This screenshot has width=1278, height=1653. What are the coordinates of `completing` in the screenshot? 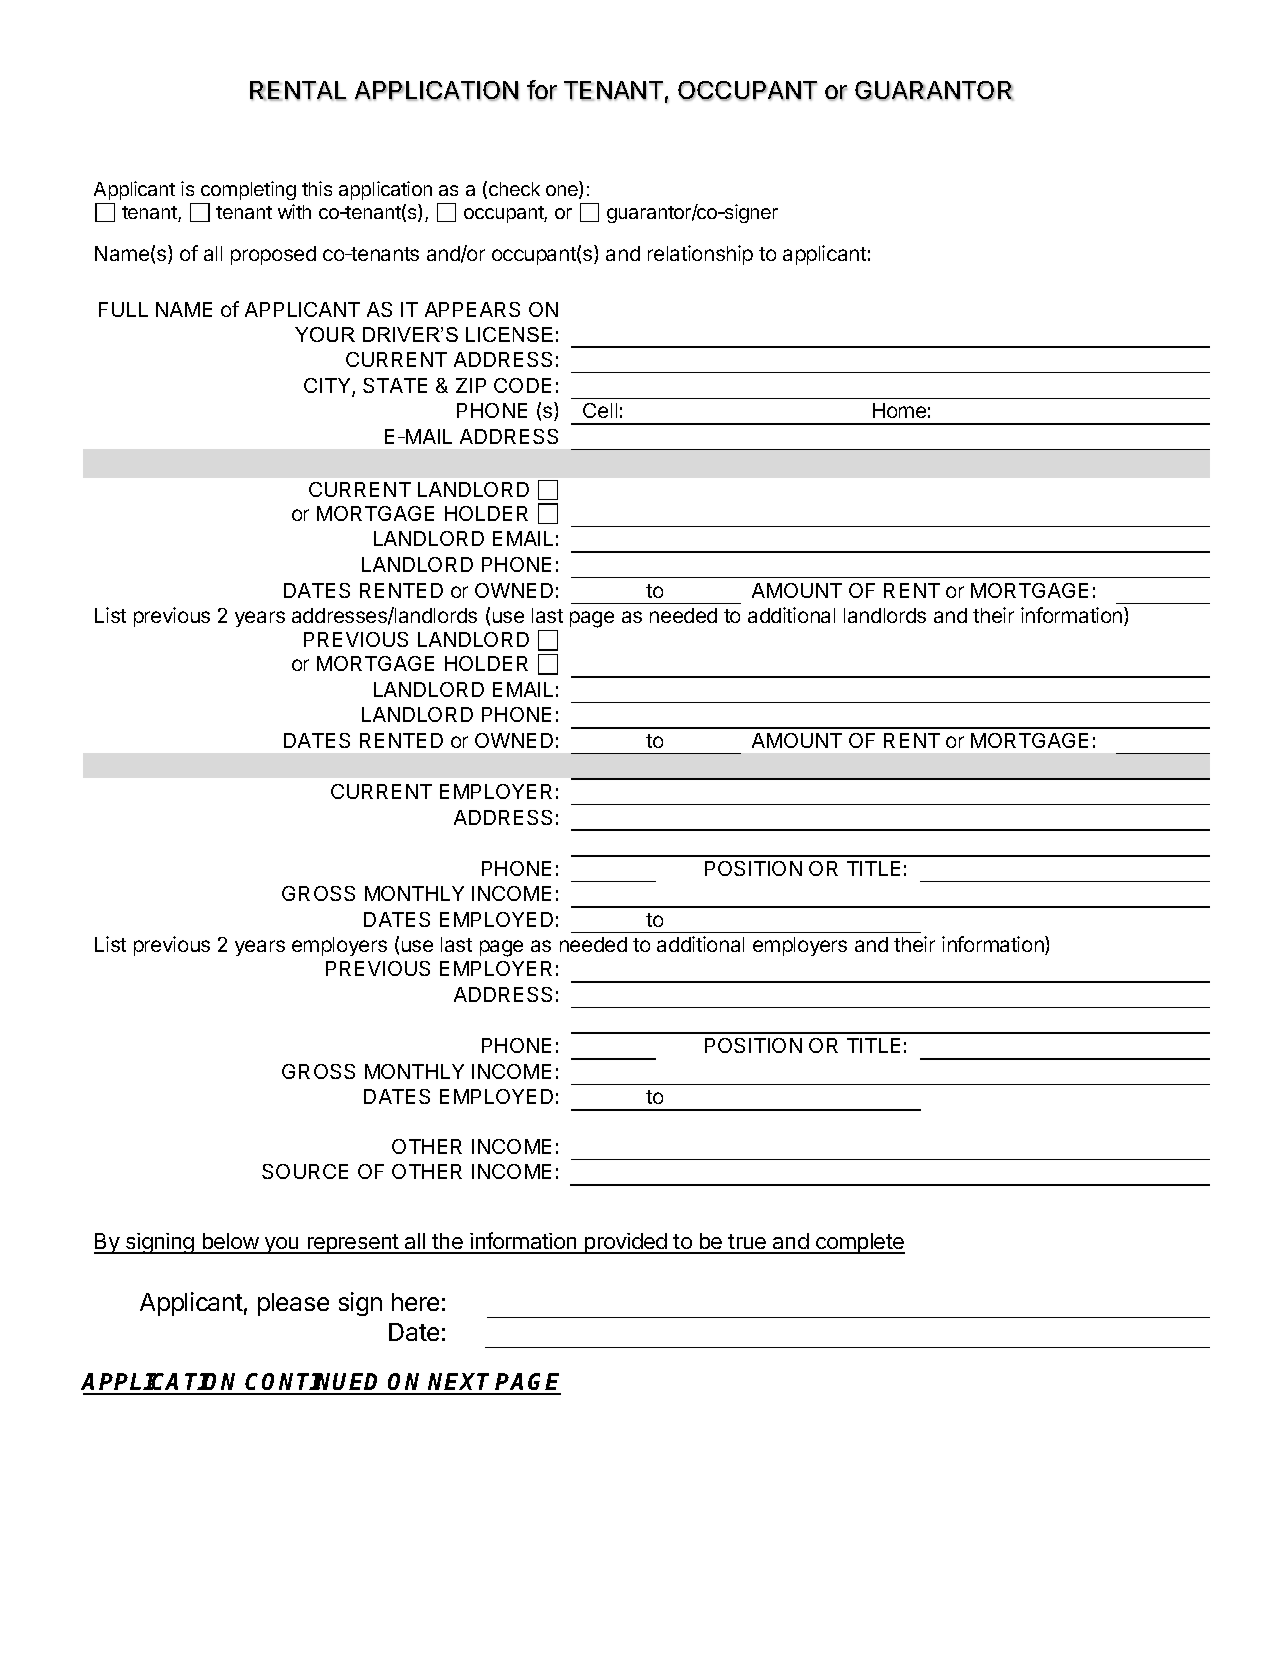 It's located at (247, 192).
